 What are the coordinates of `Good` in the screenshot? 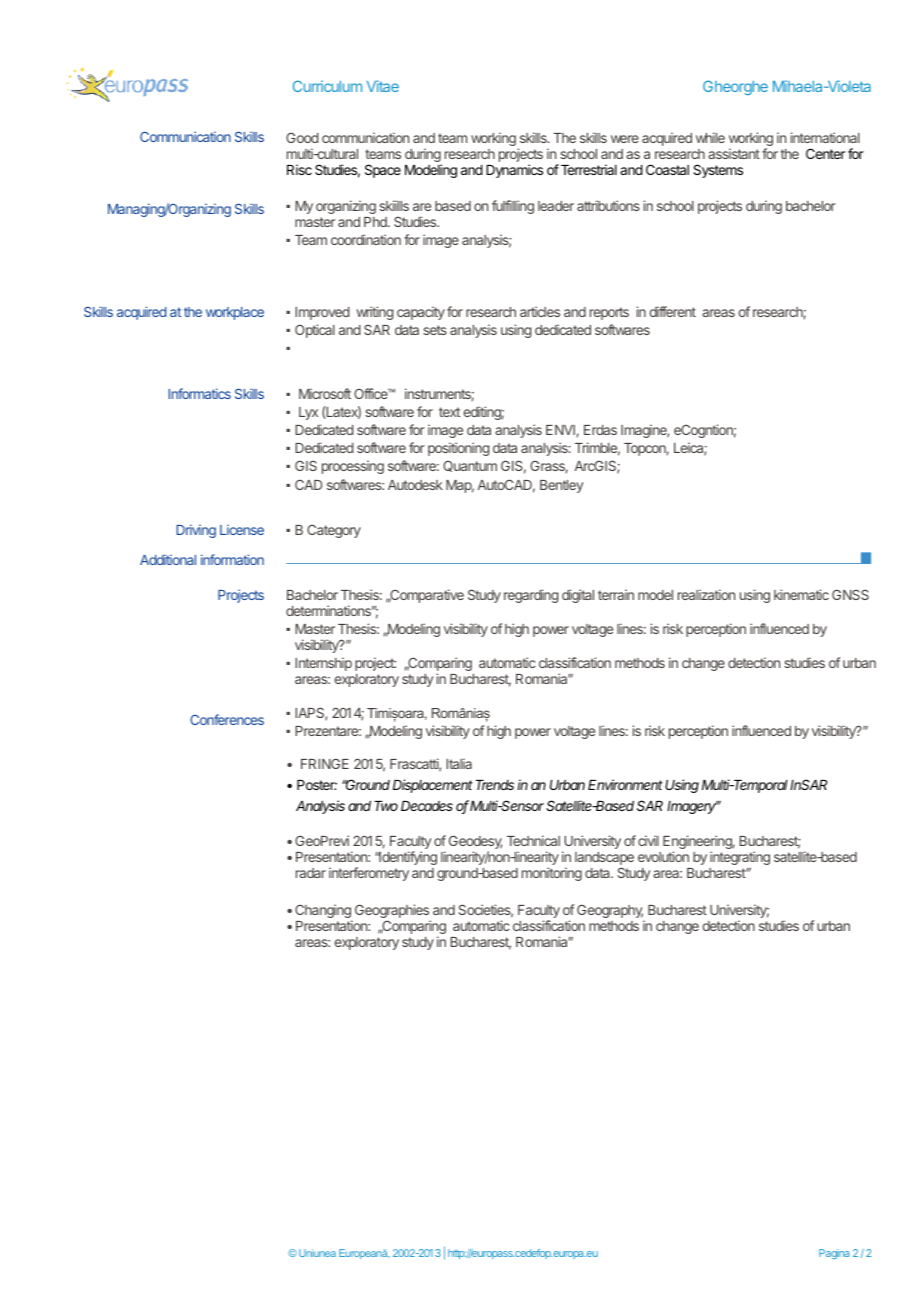 It's located at (302, 138).
